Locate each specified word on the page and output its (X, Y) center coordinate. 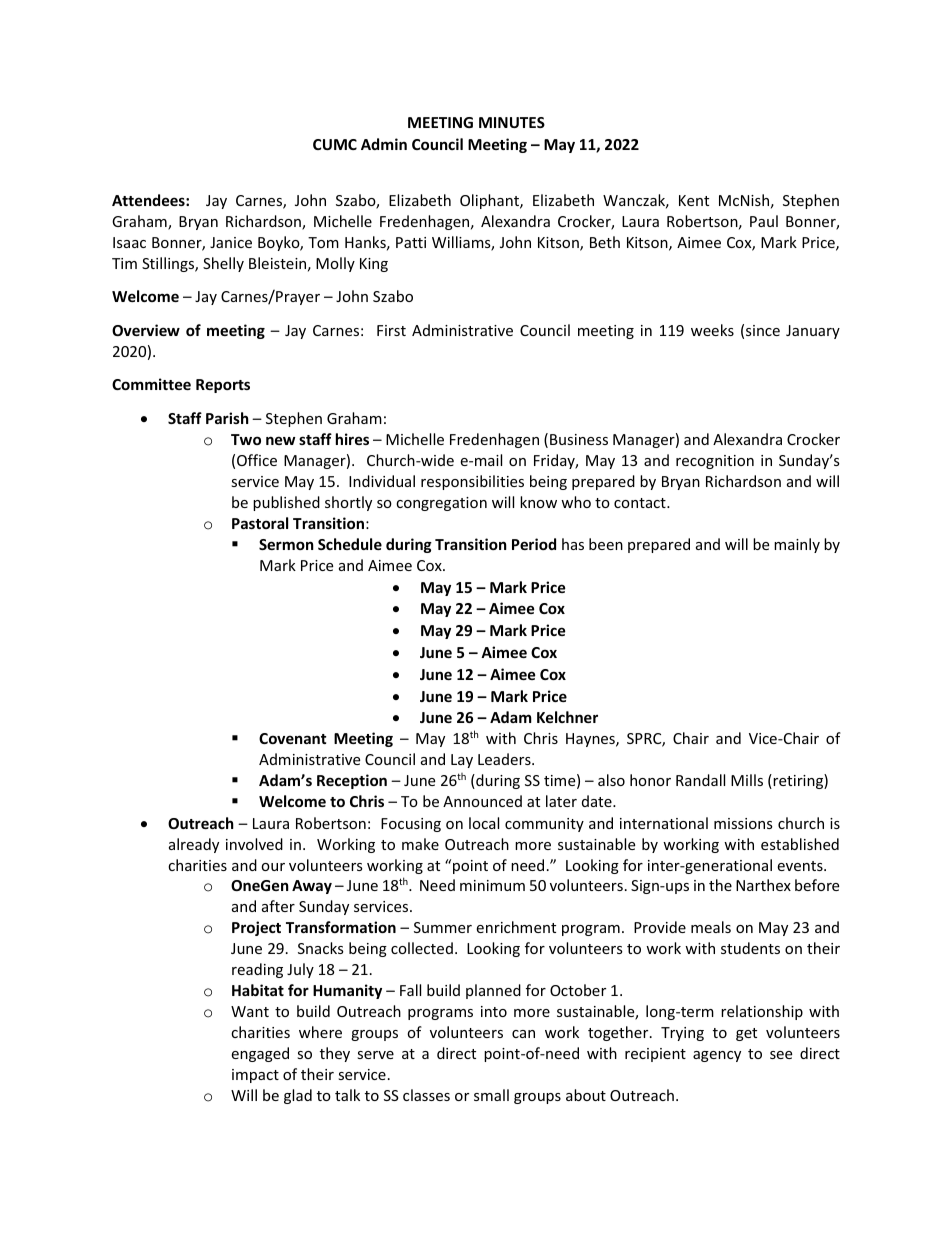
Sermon (286, 544)
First (391, 330)
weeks (712, 330)
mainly (797, 545)
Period (534, 544)
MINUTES (512, 122)
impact (255, 1076)
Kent (694, 200)
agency (717, 1056)
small (491, 1095)
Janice (231, 242)
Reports (223, 386)
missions (743, 823)
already (194, 845)
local (484, 823)
